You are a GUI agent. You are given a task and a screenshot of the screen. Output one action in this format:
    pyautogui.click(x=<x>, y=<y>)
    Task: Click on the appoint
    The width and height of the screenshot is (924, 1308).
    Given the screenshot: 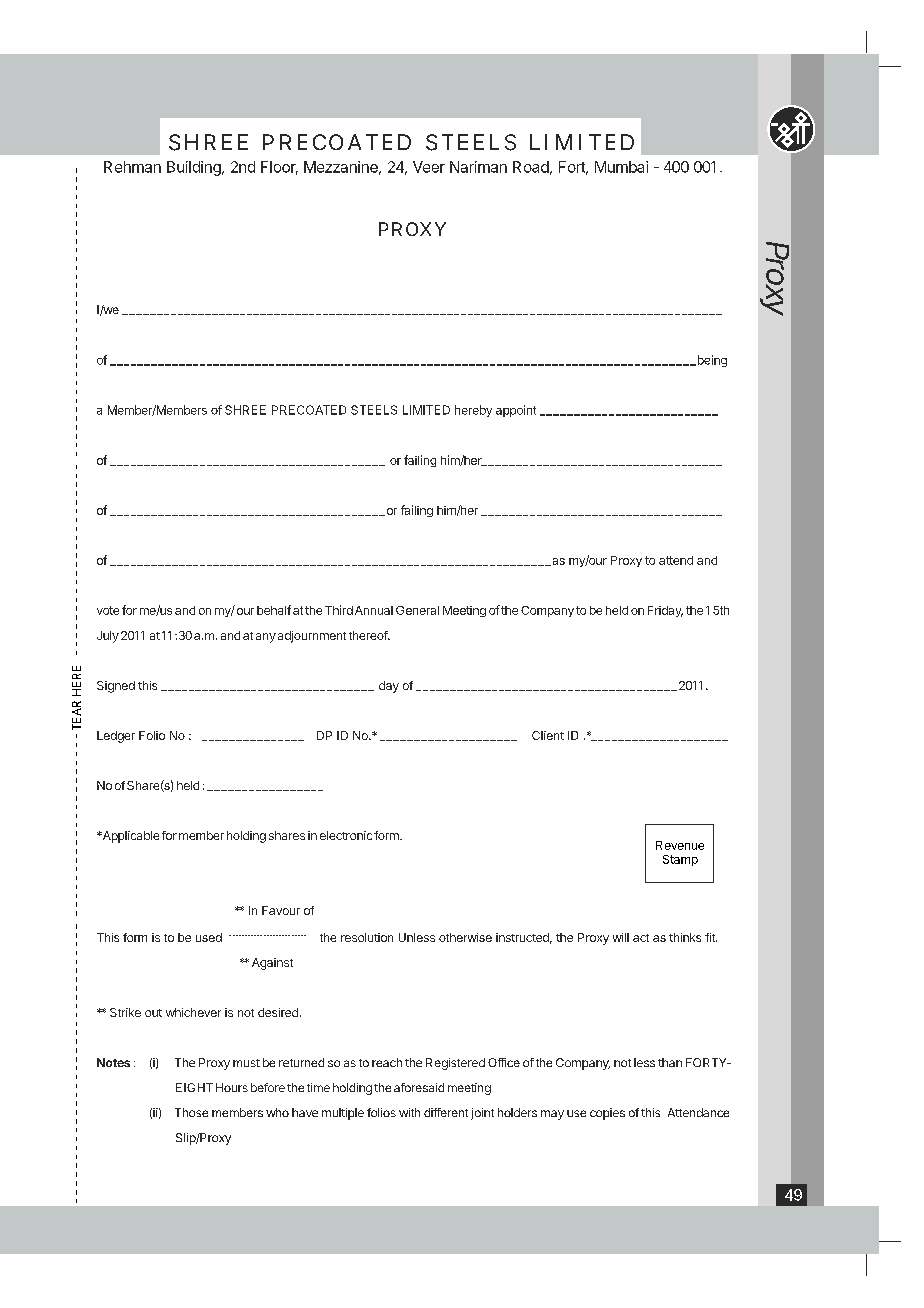 What is the action you would take?
    pyautogui.click(x=516, y=411)
